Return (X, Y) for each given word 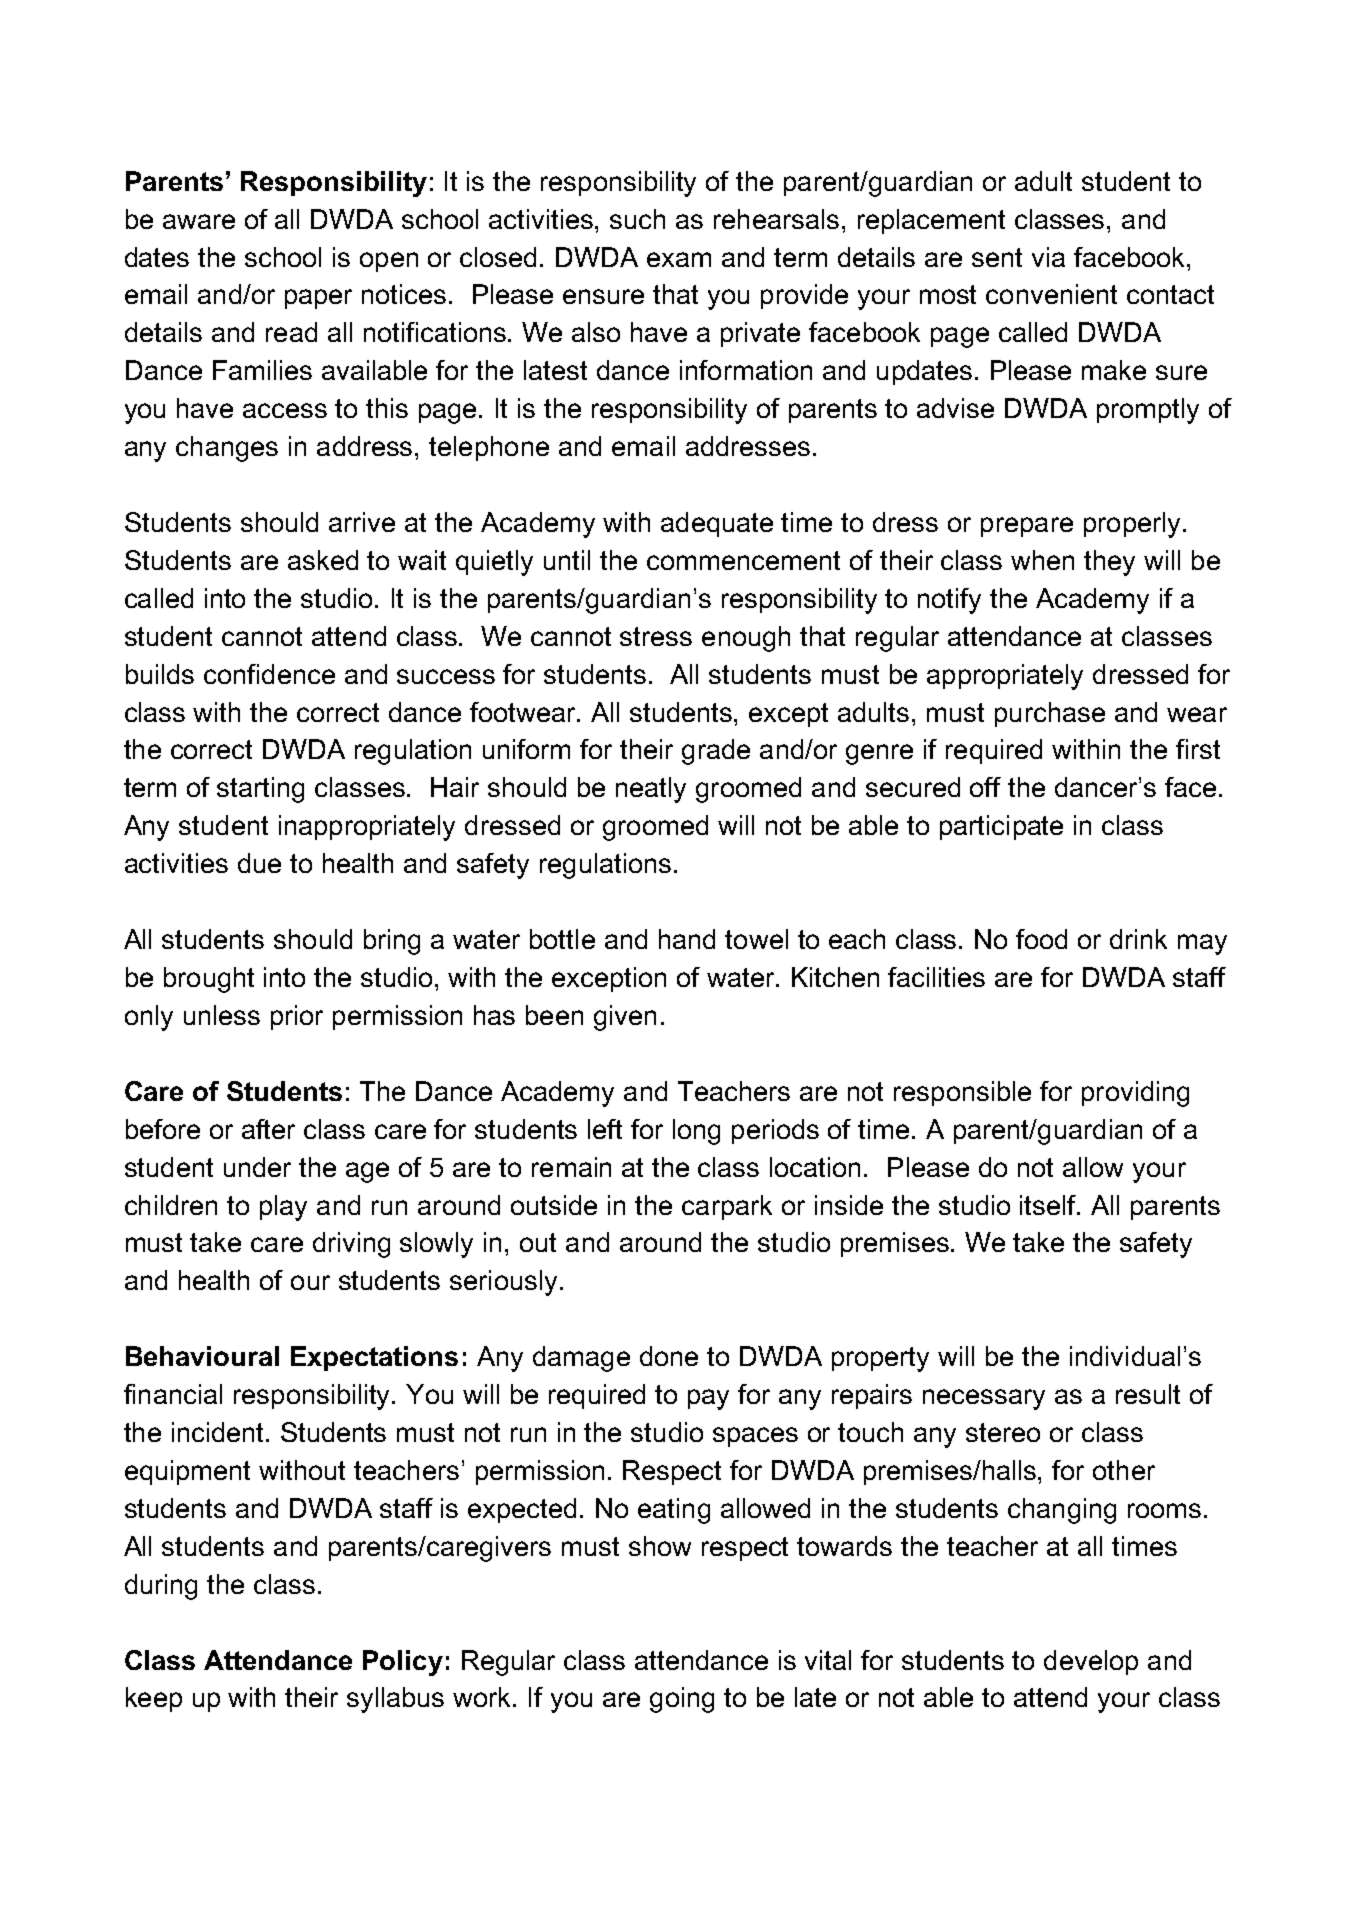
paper (318, 299)
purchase (1050, 714)
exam (679, 259)
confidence (269, 674)
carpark (727, 1207)
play (283, 1208)
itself (1049, 1205)
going (682, 1700)
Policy (403, 1663)
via (1048, 257)
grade (716, 752)
